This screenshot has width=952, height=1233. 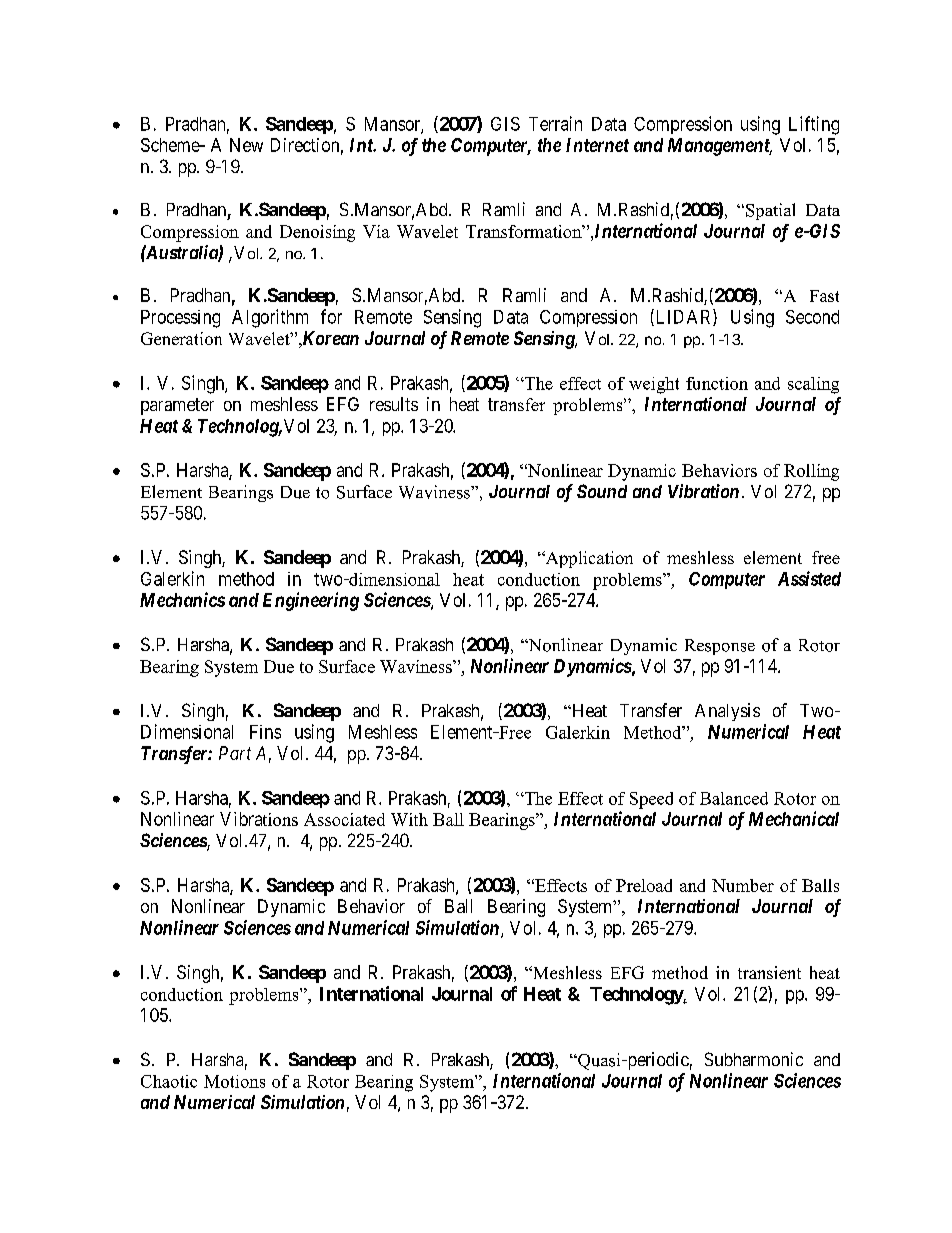 I want to click on Engineering, so click(x=311, y=601).
